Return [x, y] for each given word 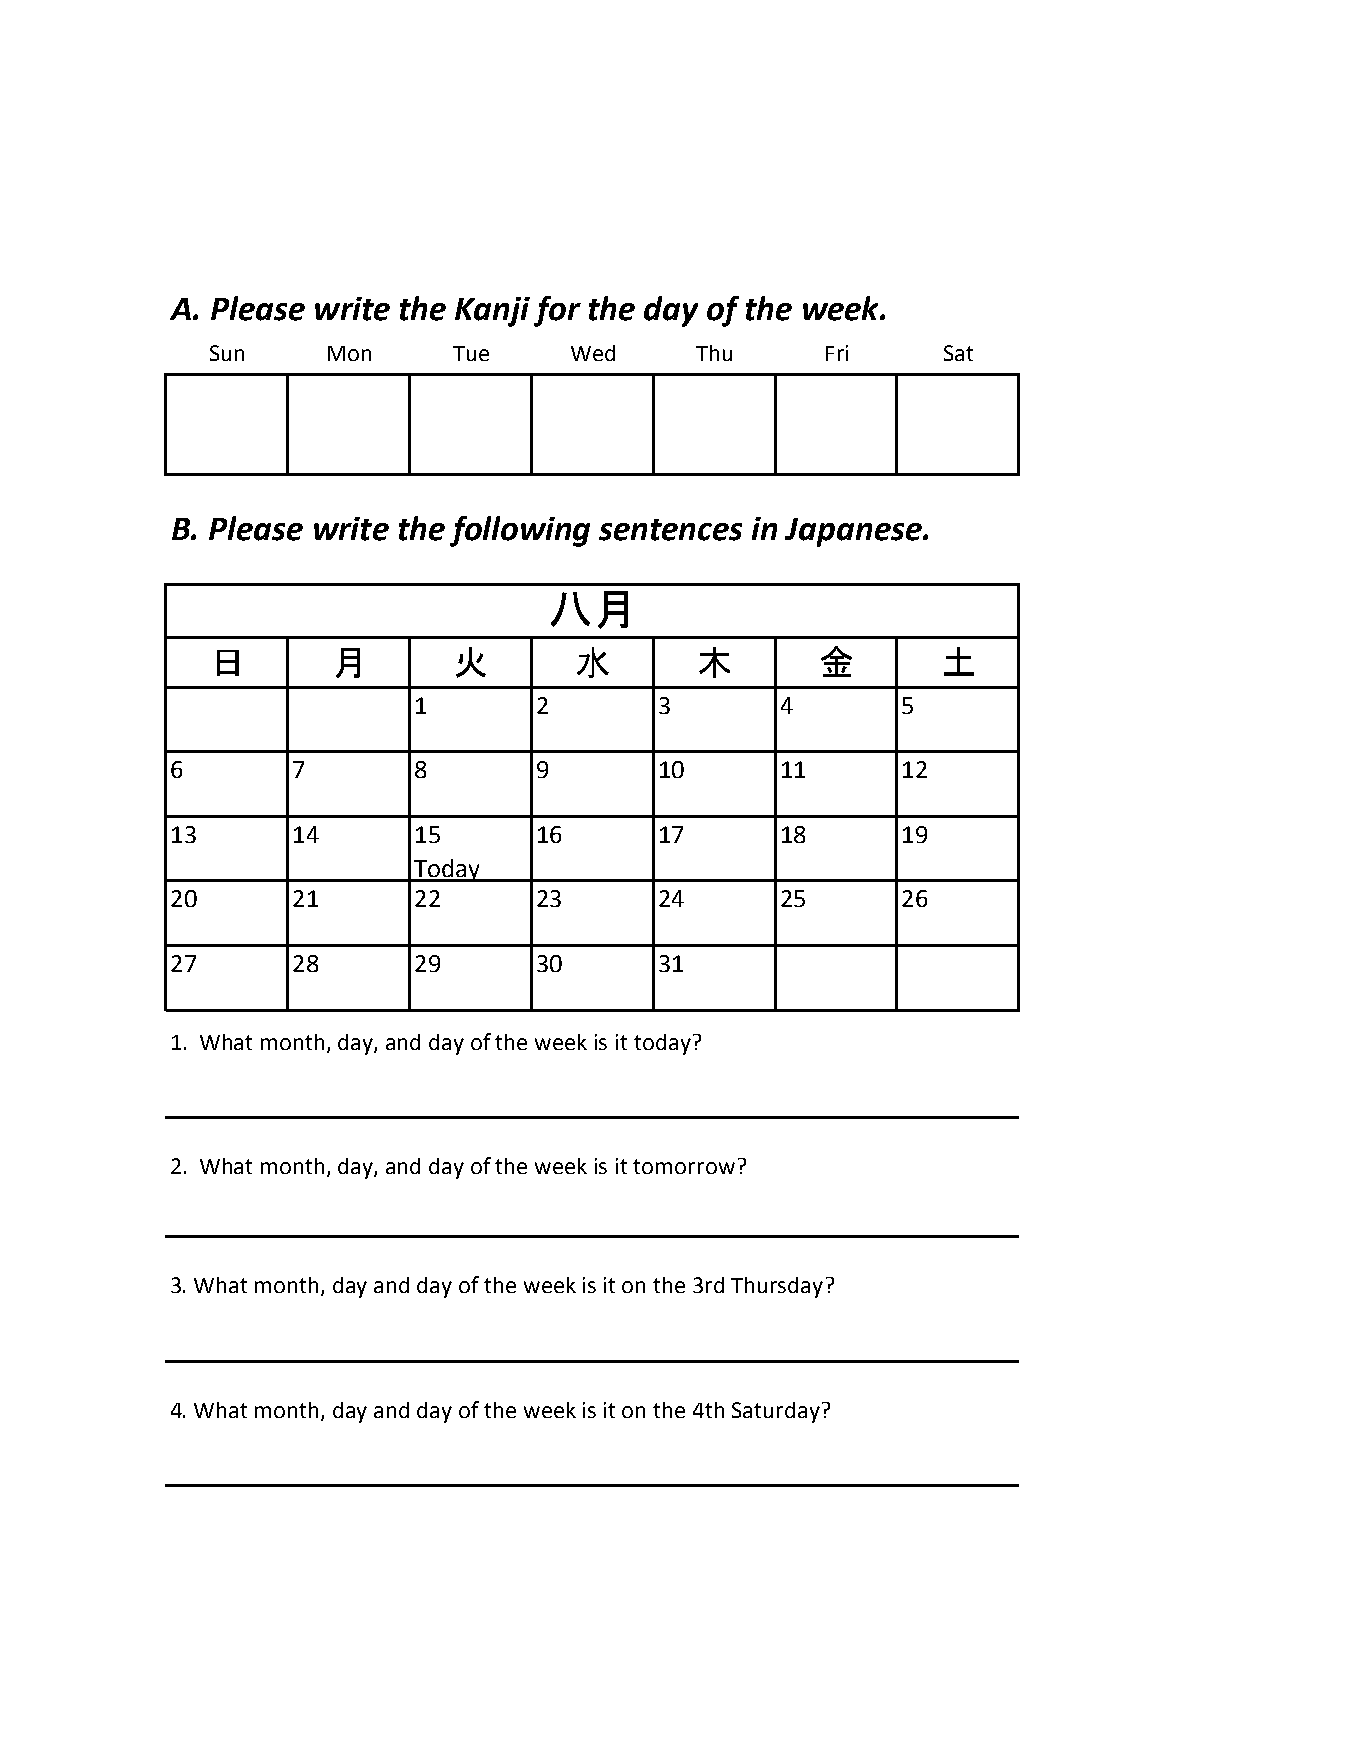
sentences [670, 530]
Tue [471, 353]
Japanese [854, 532]
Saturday [776, 1412]
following [520, 531]
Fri [837, 353]
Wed [593, 353]
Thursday [777, 1287]
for [557, 311]
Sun [227, 353]
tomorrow [684, 1166]
